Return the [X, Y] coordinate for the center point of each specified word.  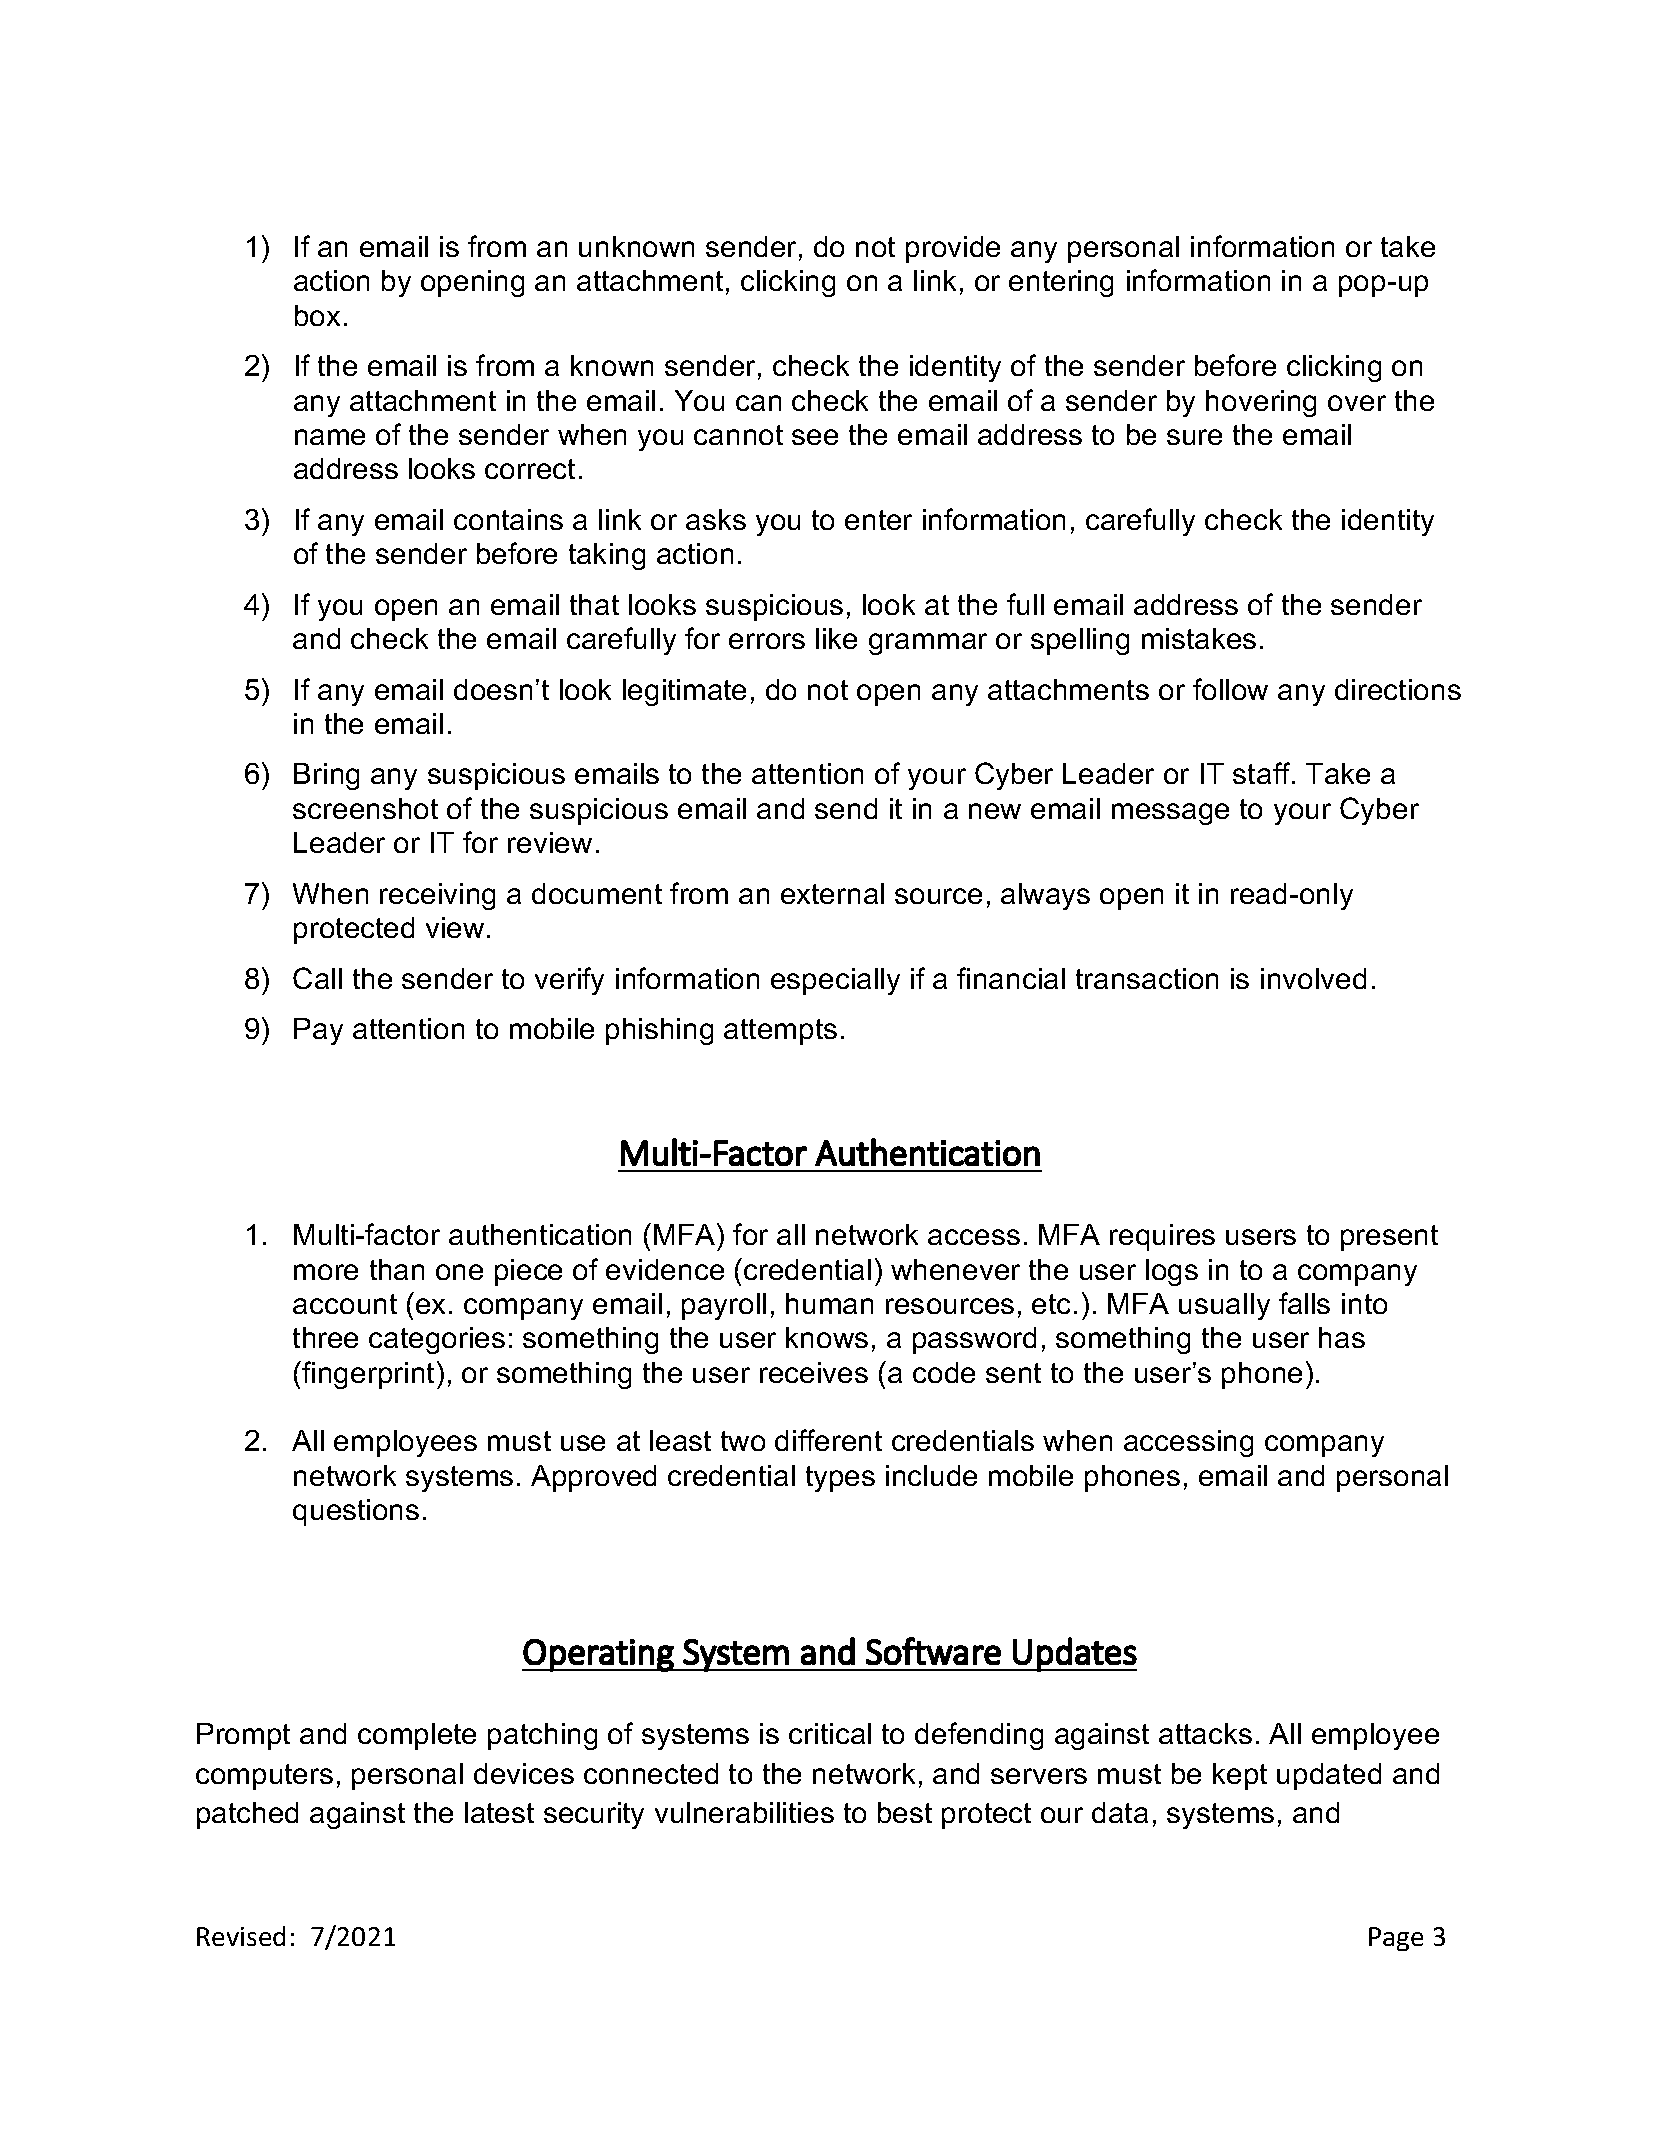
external [832, 893]
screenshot [365, 808]
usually [1224, 1306]
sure [1194, 437]
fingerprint [367, 1375]
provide [953, 249]
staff [1263, 773]
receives [814, 1372]
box [317, 315]
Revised [241, 1936]
